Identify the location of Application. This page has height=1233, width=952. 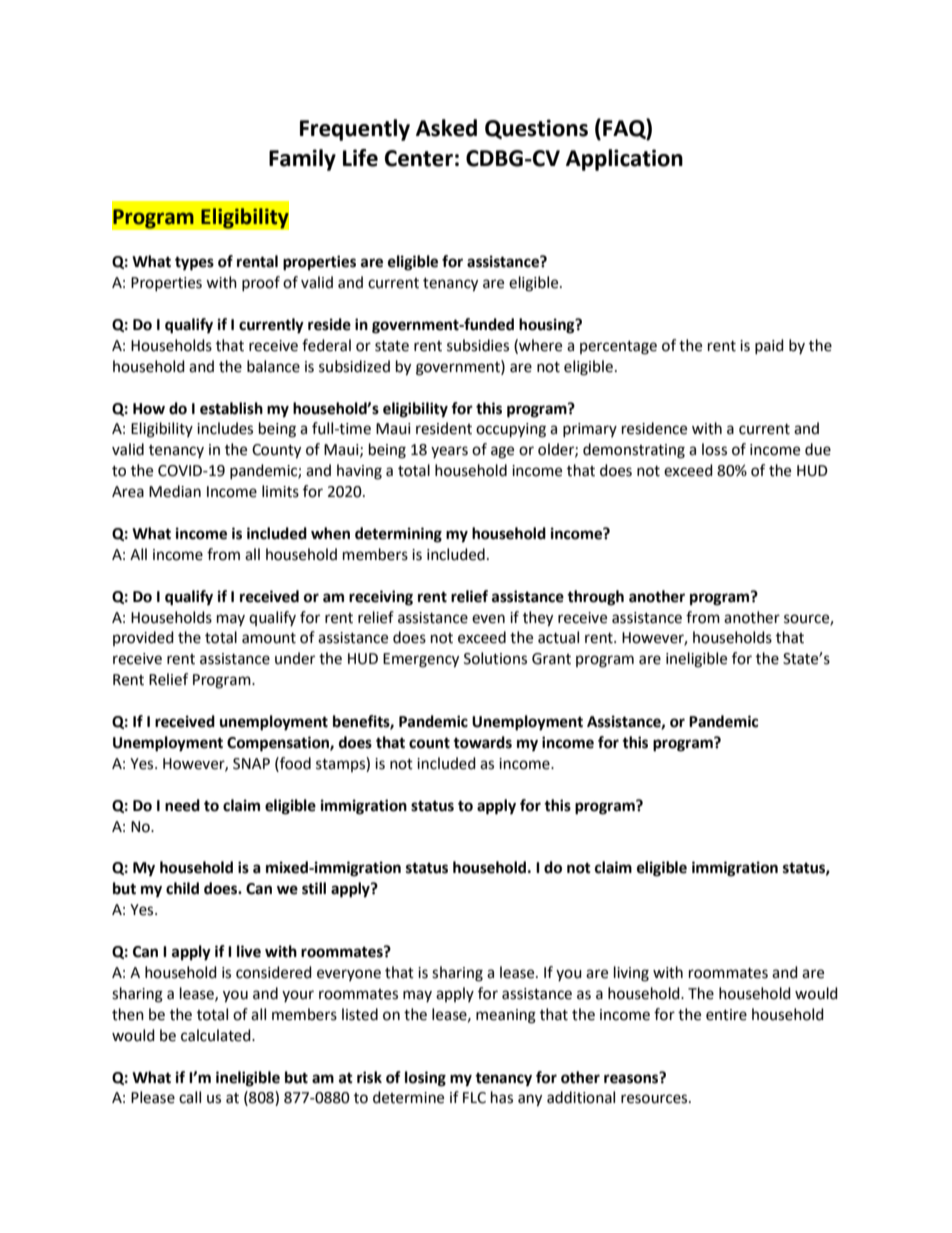
(624, 160).
